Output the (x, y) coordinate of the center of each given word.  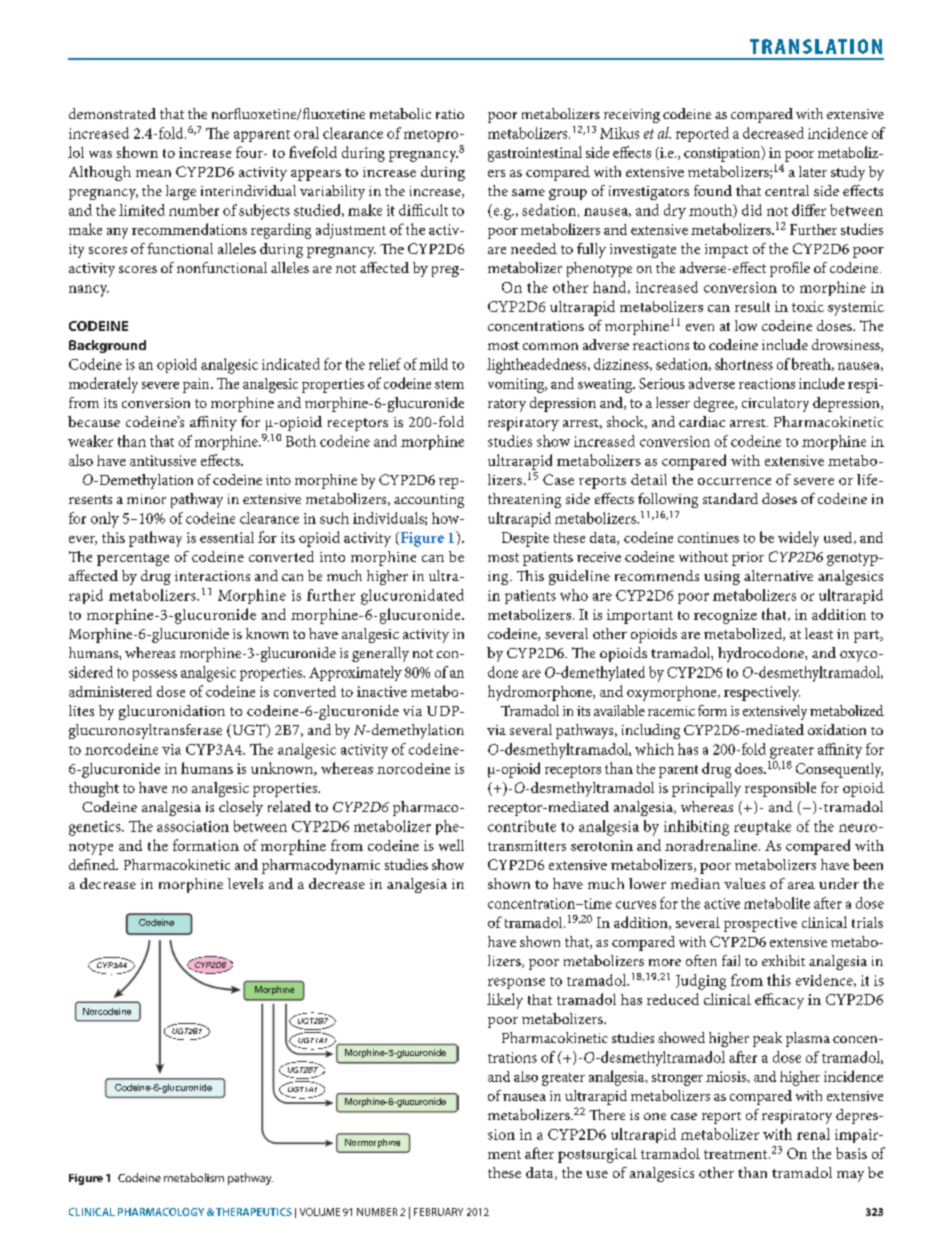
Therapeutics (254, 1212)
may (850, 1176)
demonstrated (112, 113)
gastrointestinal (535, 154)
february (438, 1212)
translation (816, 46)
